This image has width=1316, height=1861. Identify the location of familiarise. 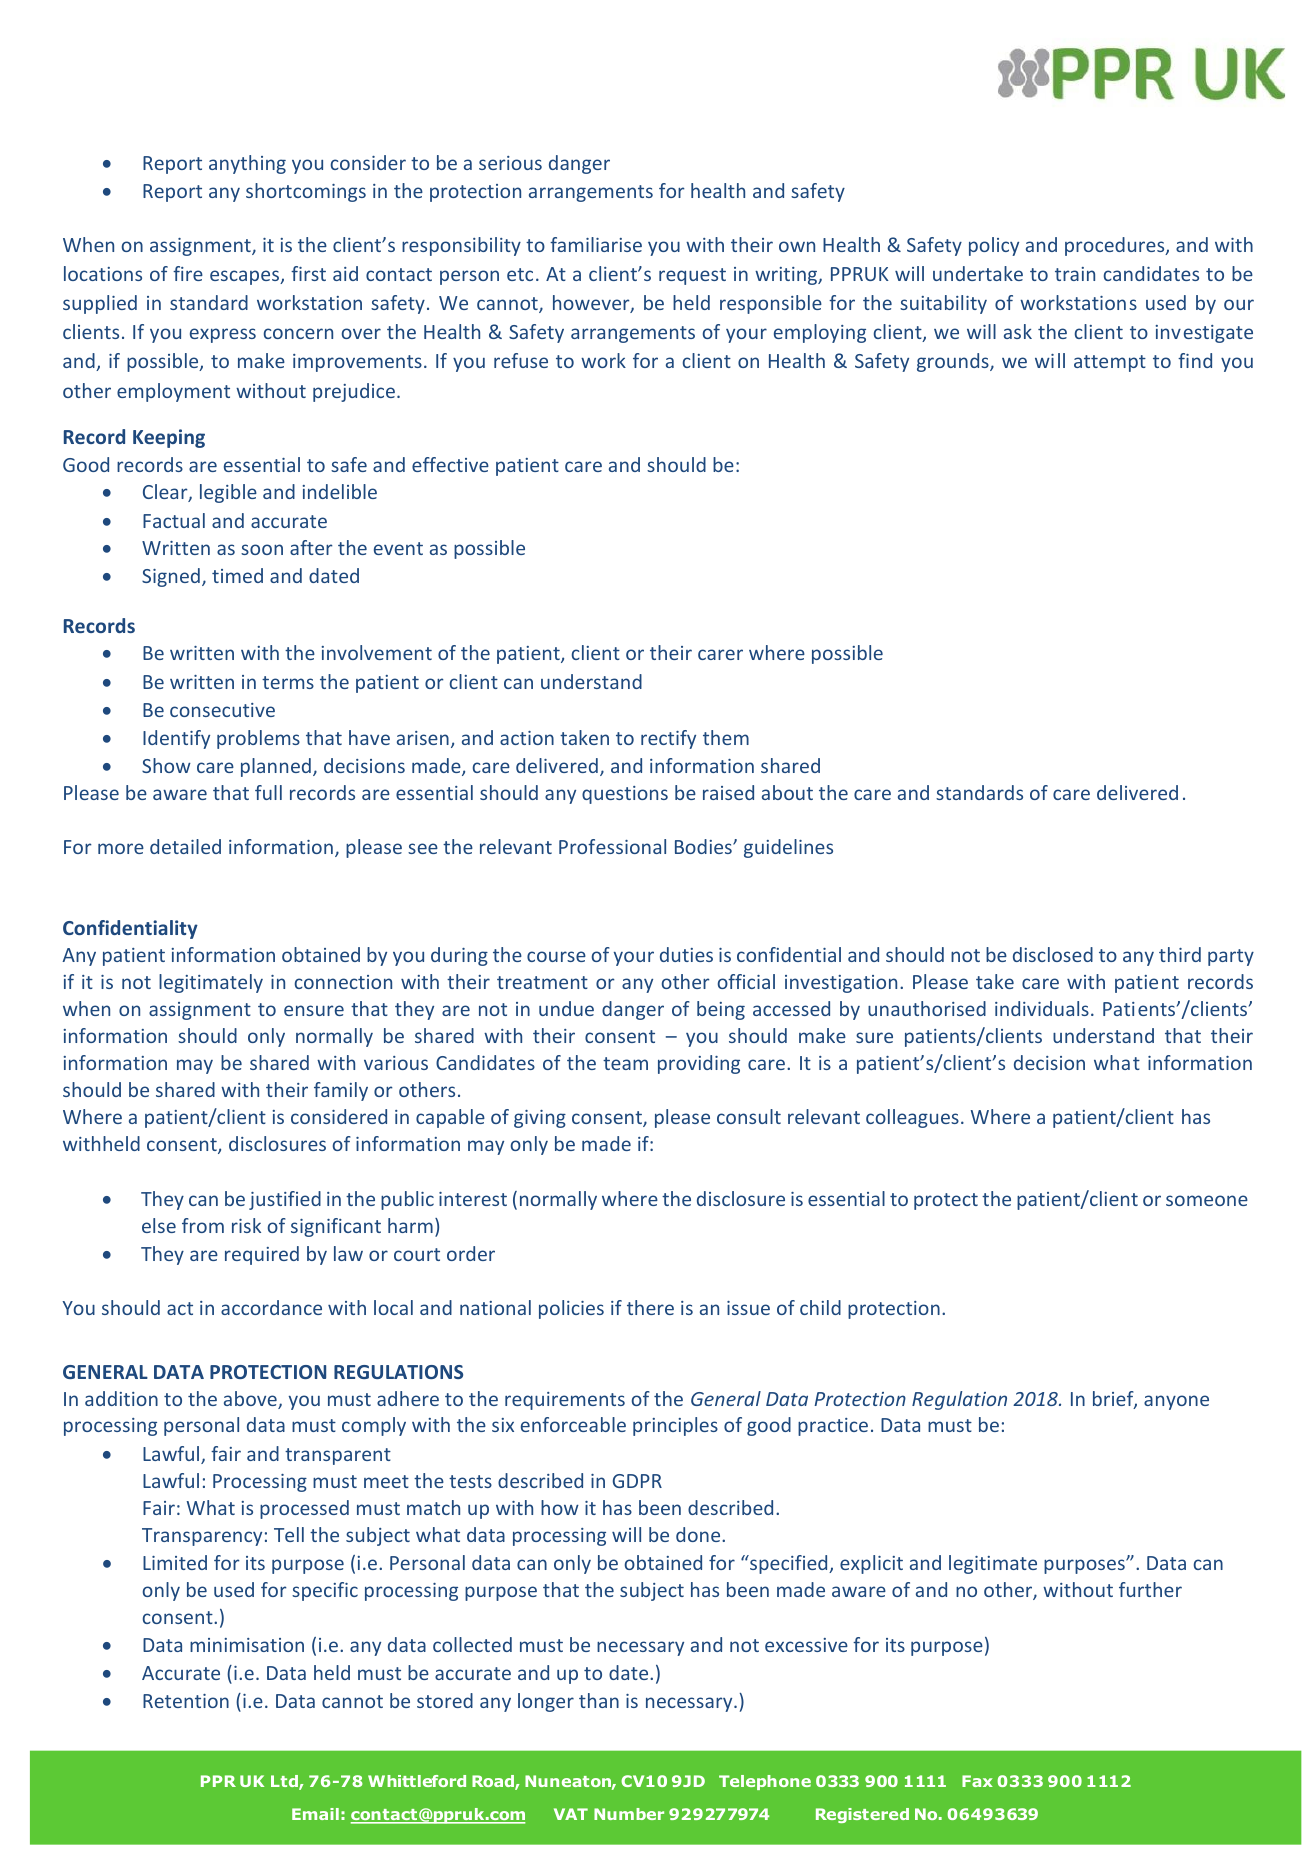
(596, 244).
